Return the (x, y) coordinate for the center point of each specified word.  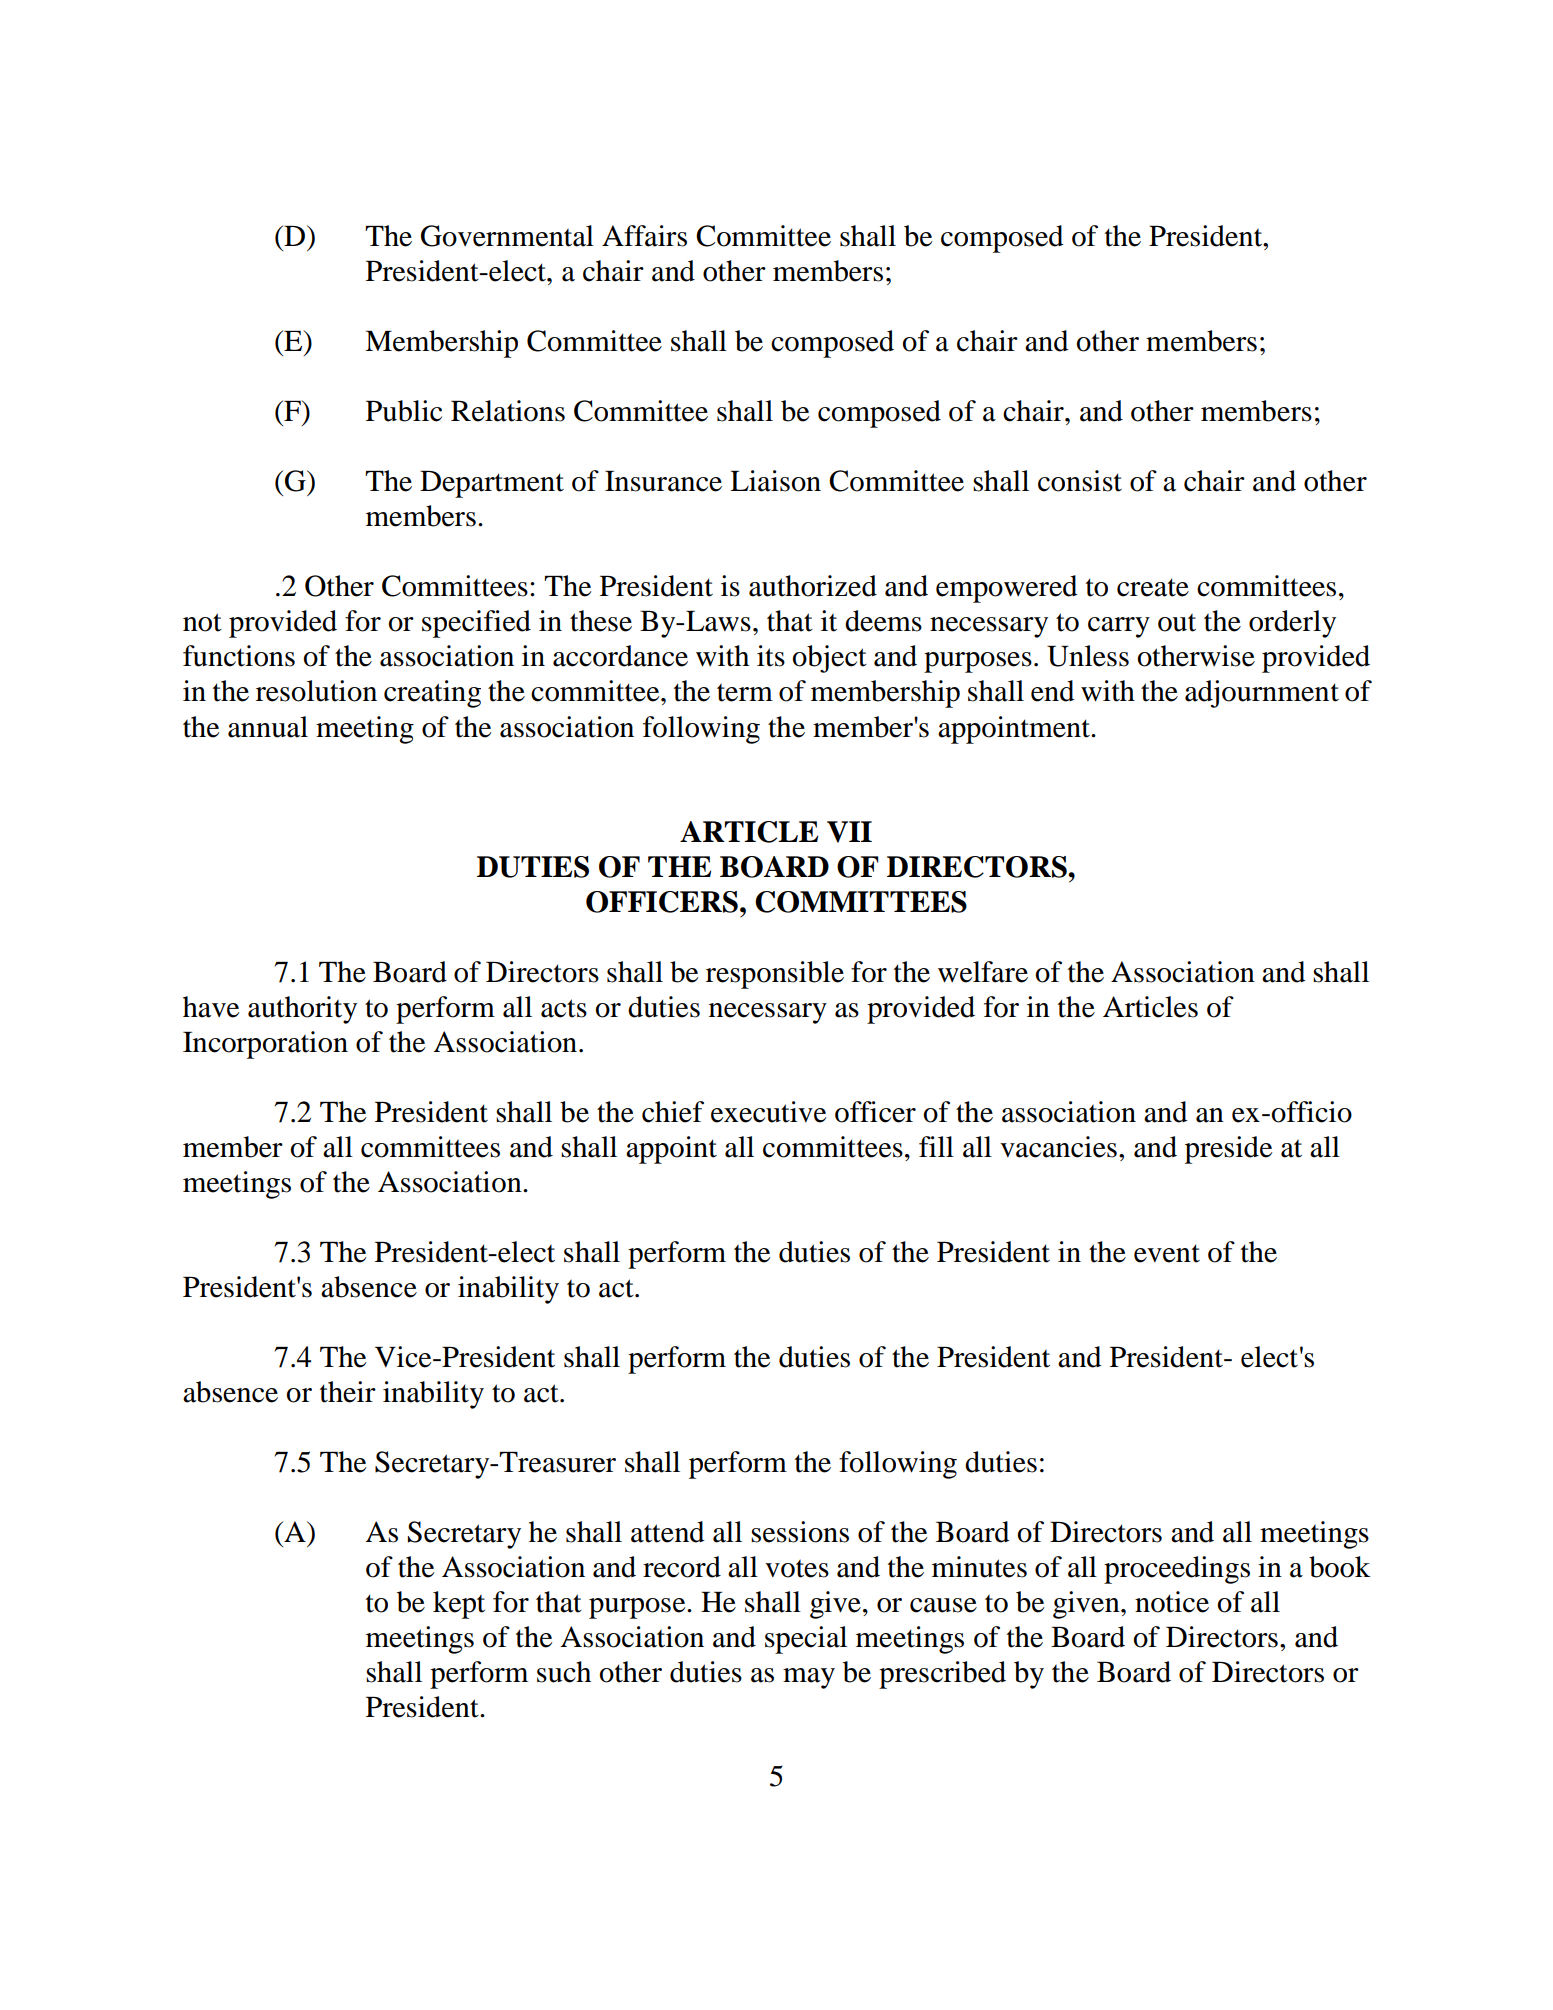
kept (459, 1605)
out (1177, 623)
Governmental (507, 236)
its (771, 656)
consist (1080, 481)
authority (302, 1010)
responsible (775, 975)
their (348, 1392)
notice (1172, 1602)
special (806, 1640)
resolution (316, 691)
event (1167, 1253)
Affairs (644, 236)
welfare (983, 972)
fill (936, 1146)
